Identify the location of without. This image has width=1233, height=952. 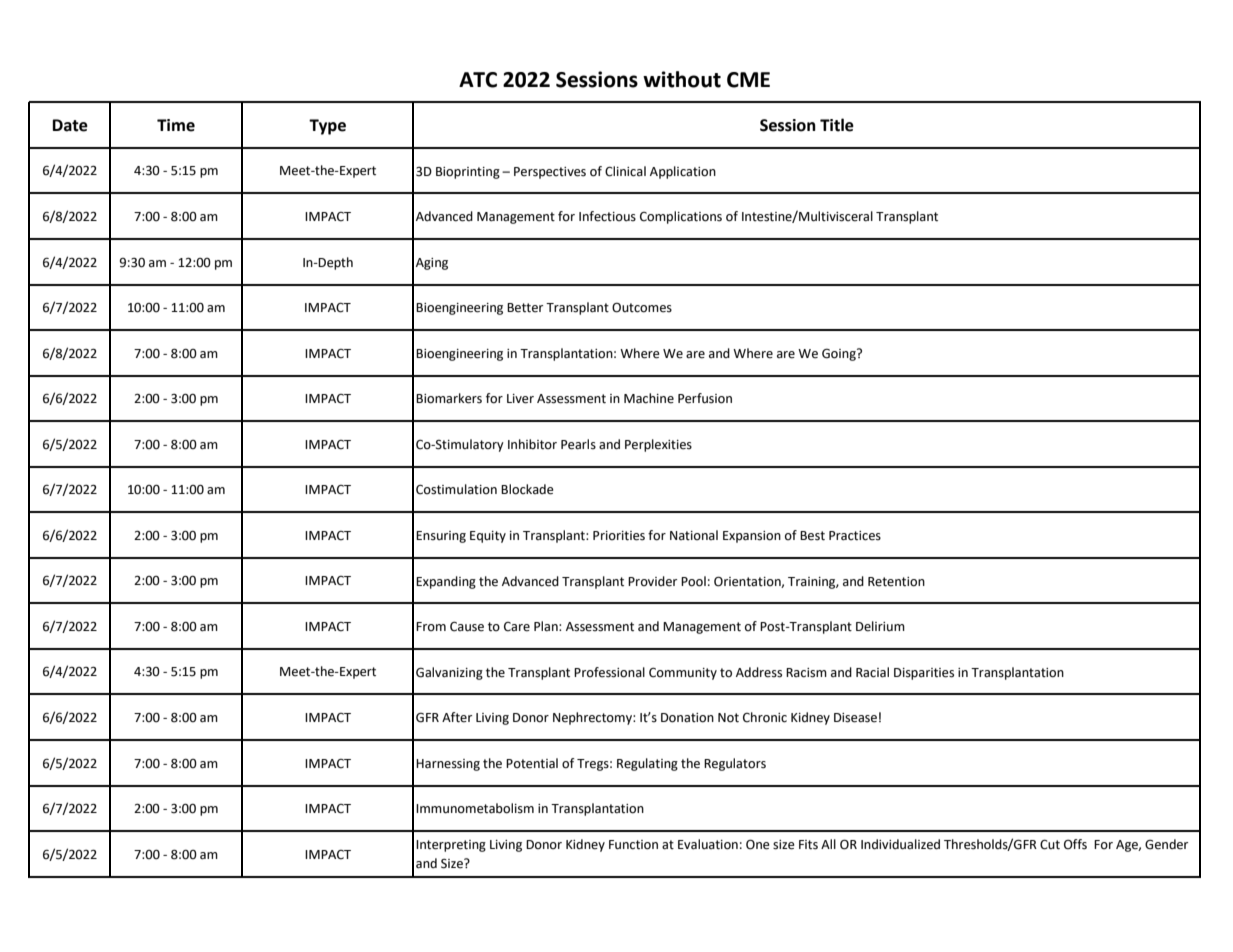
(682, 79).
